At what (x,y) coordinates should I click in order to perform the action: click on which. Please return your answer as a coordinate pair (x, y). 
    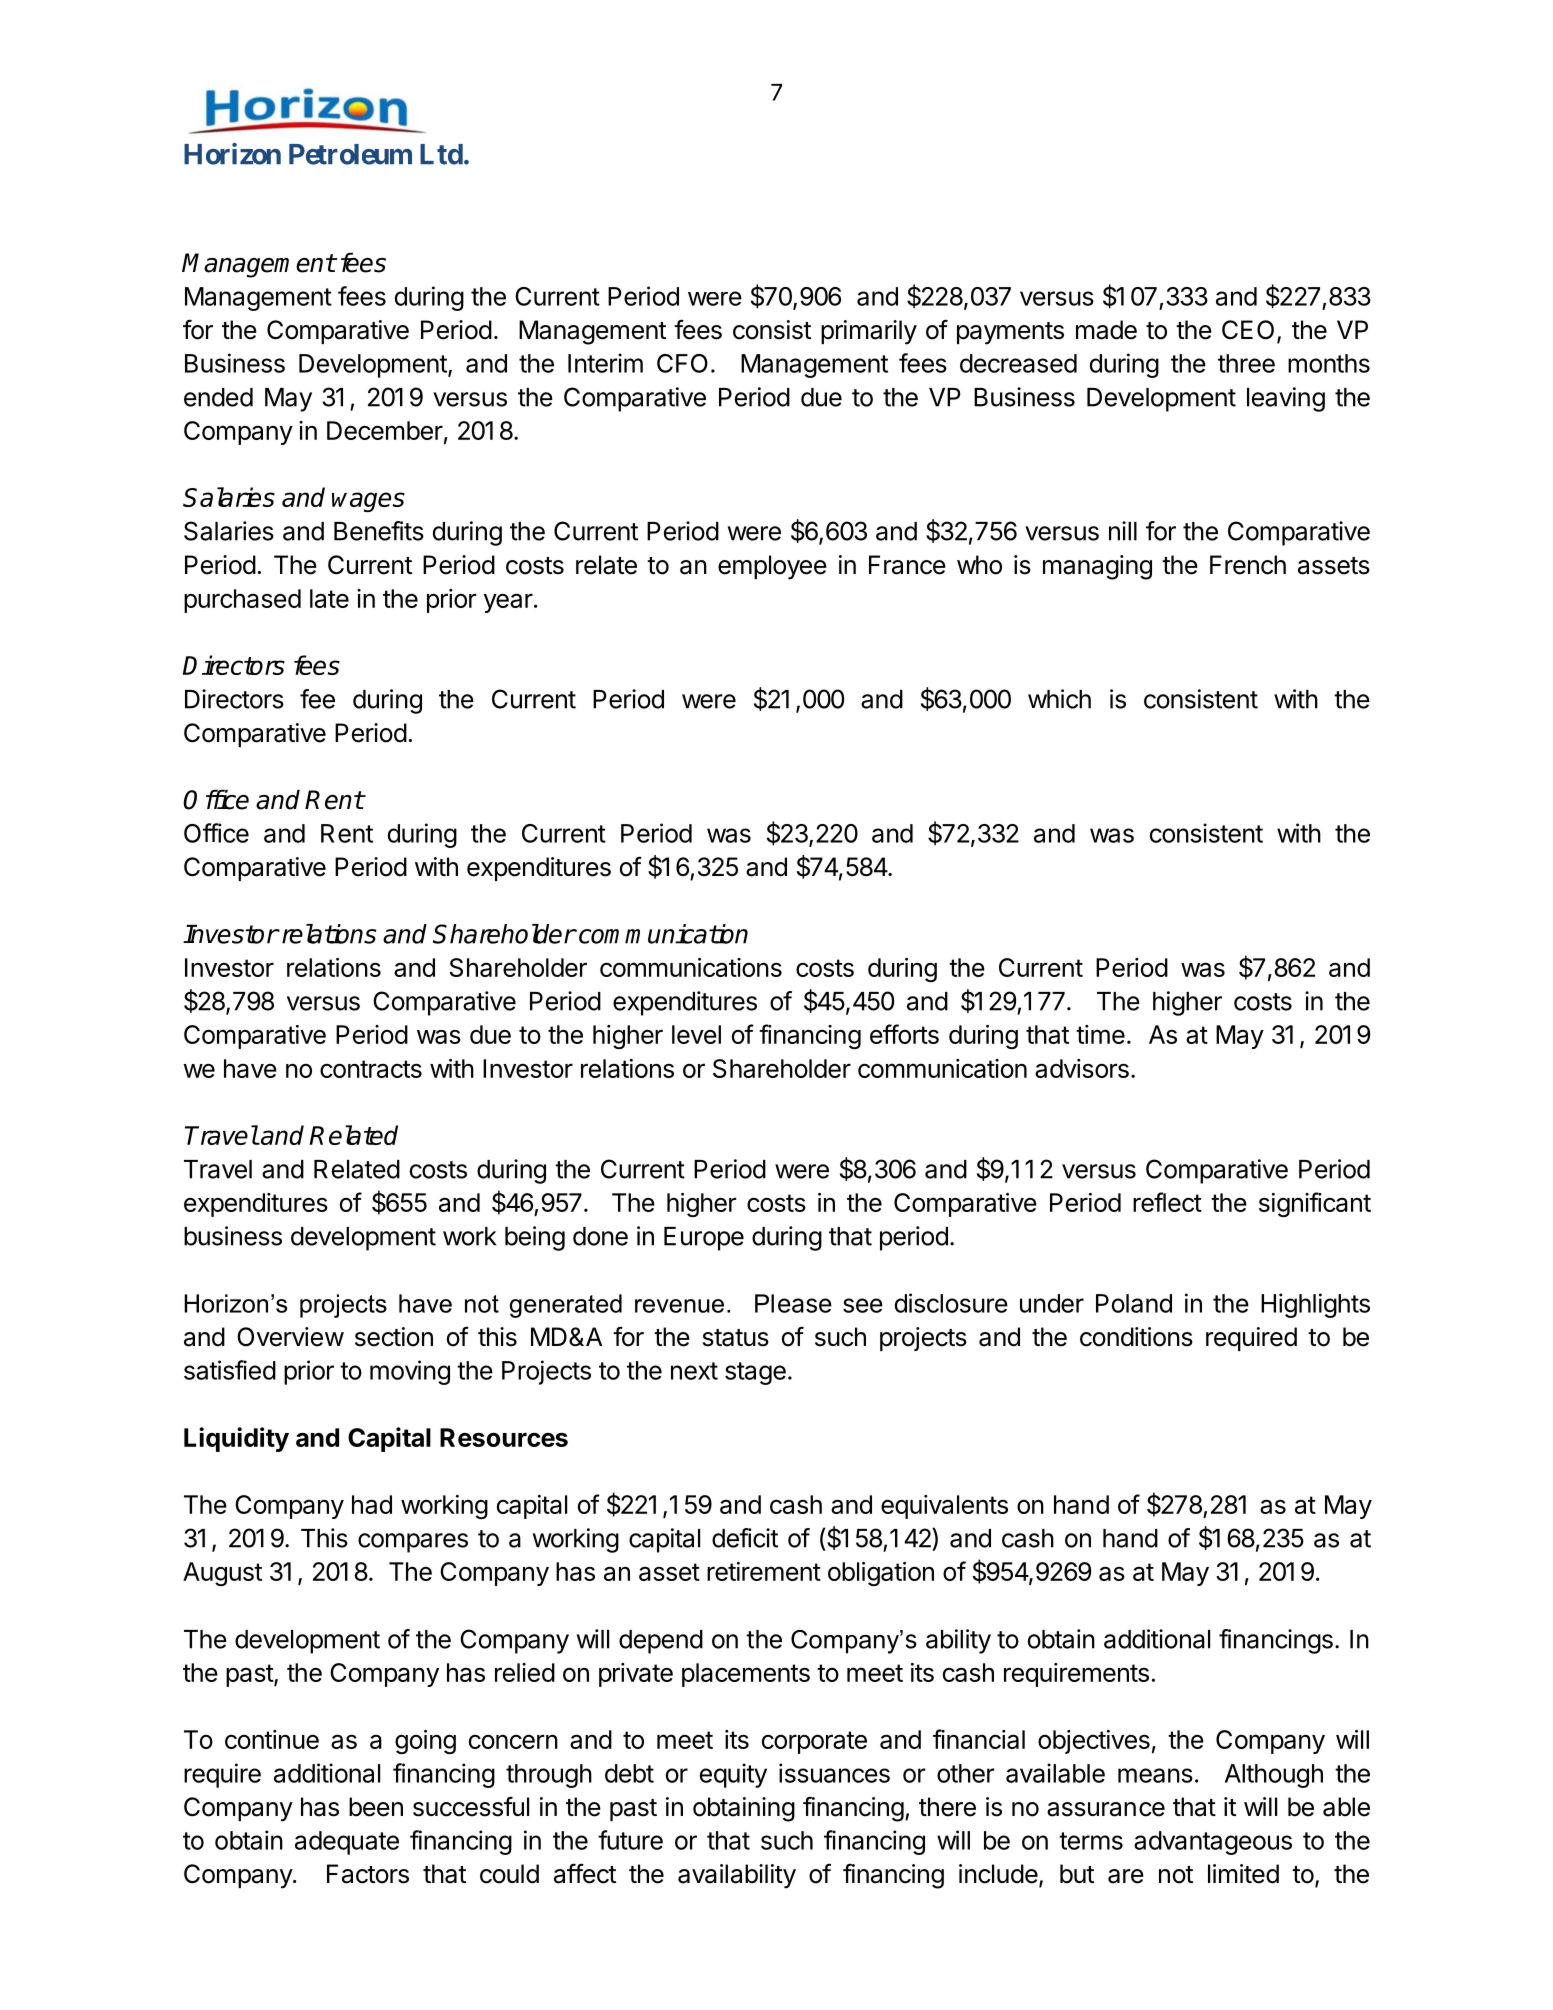
    Looking at the image, I should click on (1059, 699).
